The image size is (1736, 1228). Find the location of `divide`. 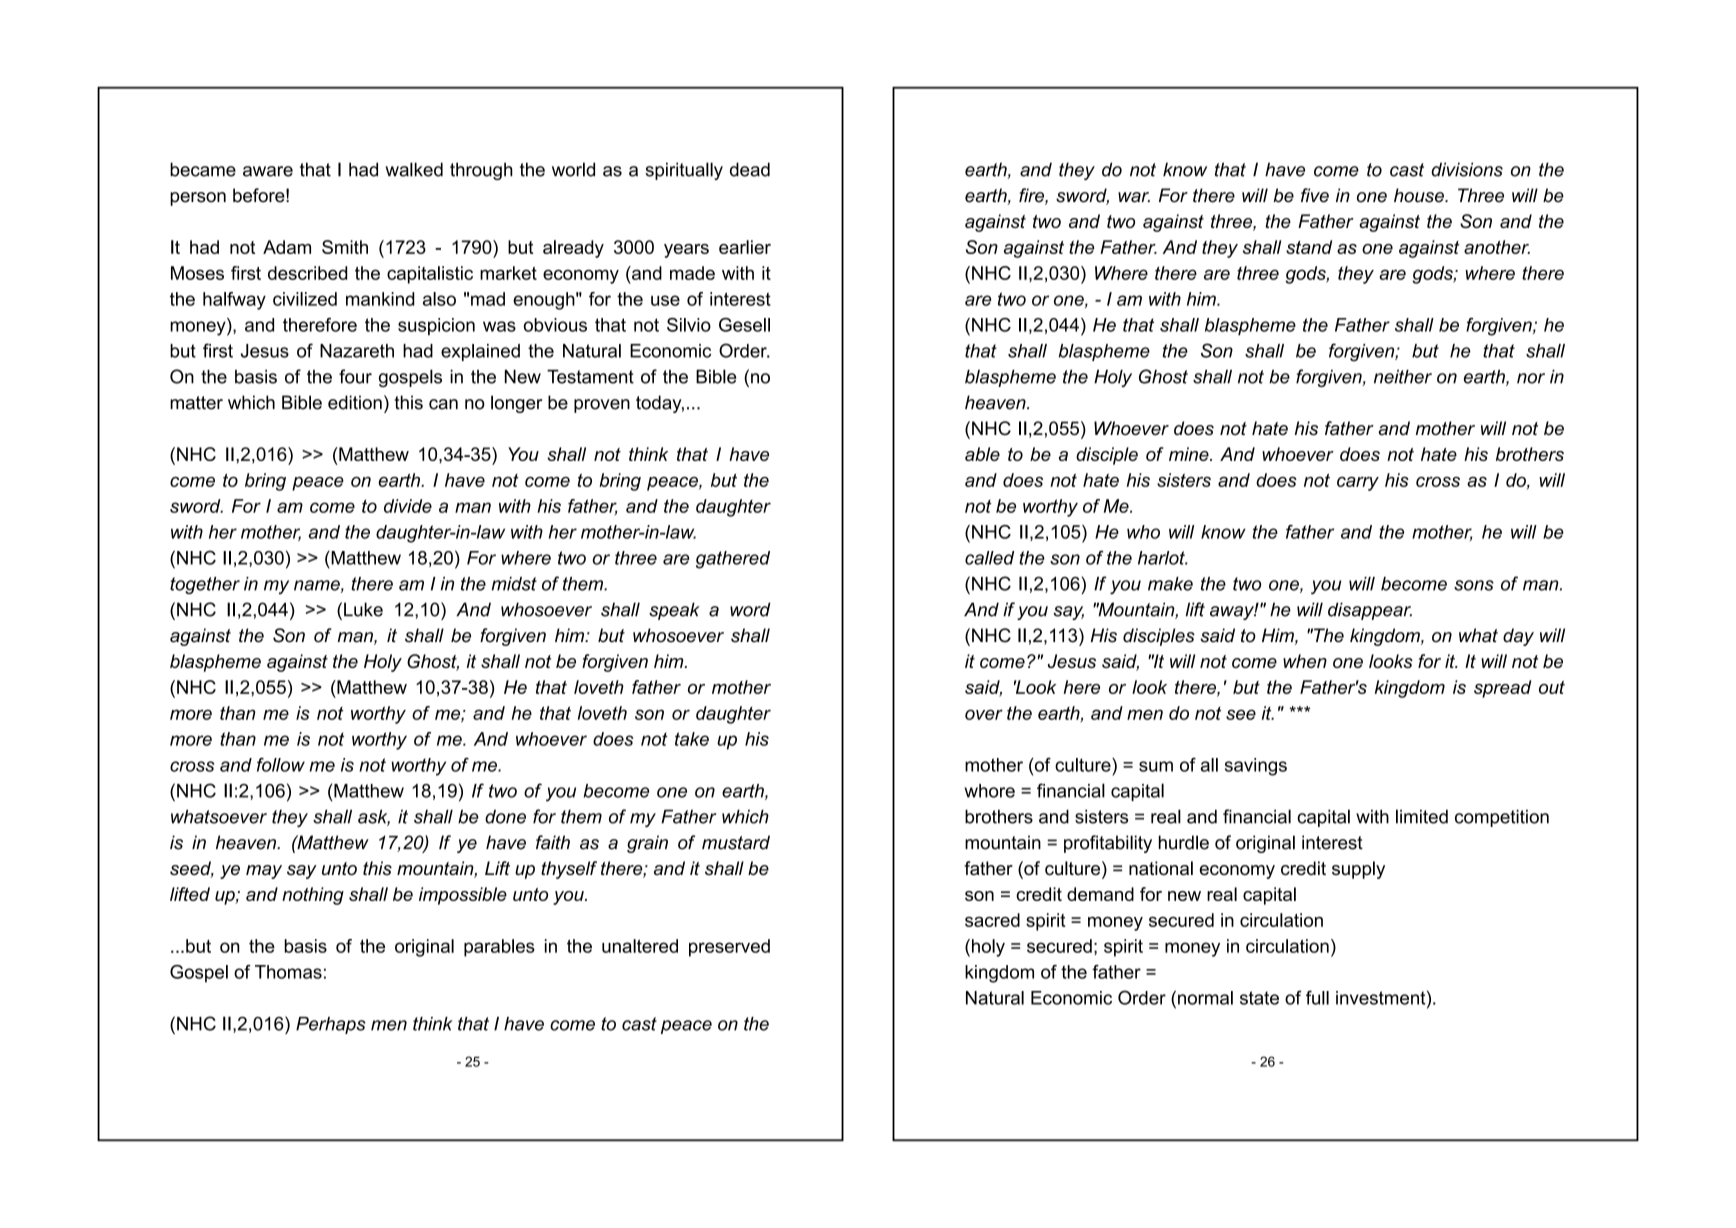

divide is located at coordinates (408, 506).
